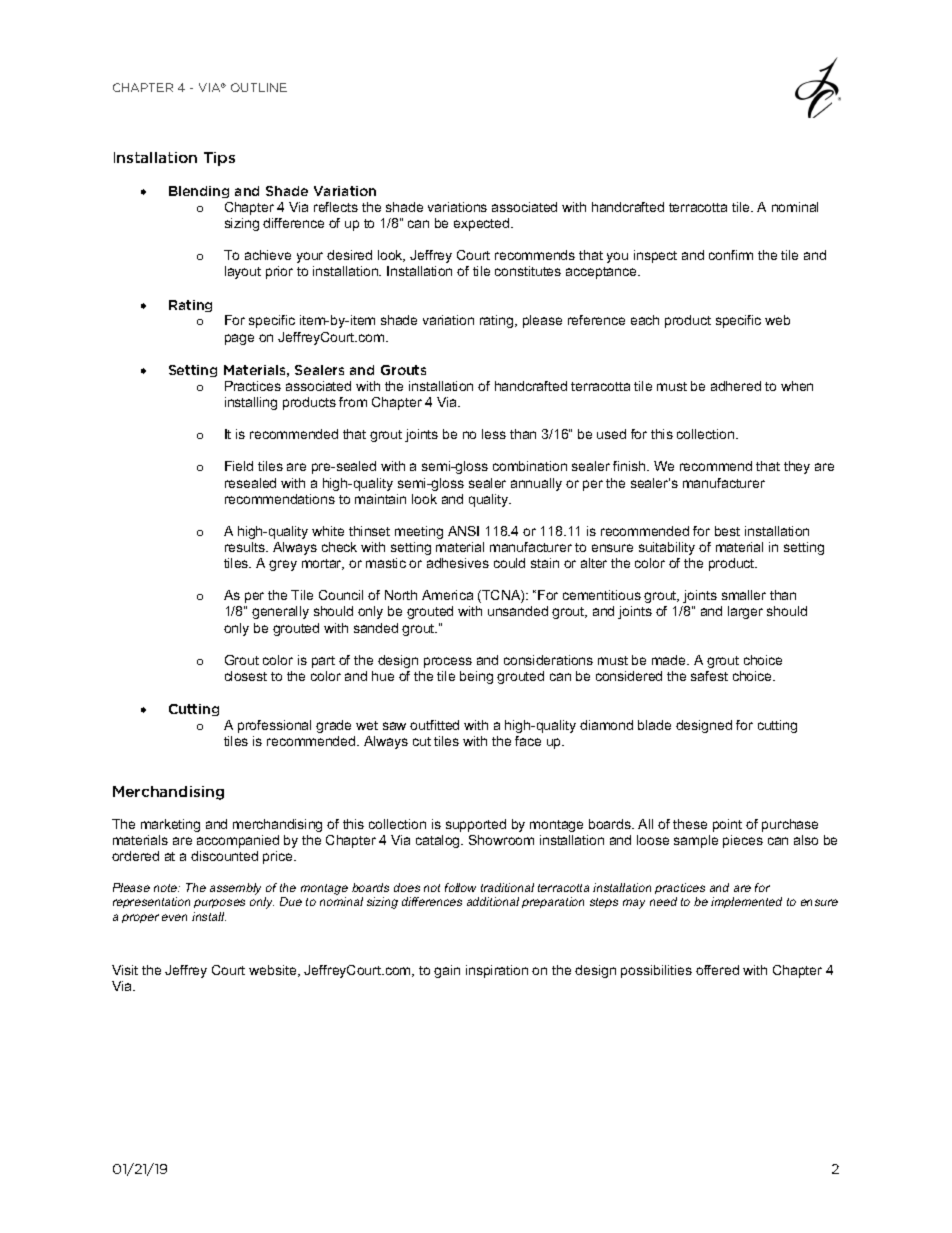 The height and width of the page is (1233, 952). What do you see at coordinates (528, 271) in the page?
I see `constitutes` at bounding box center [528, 271].
